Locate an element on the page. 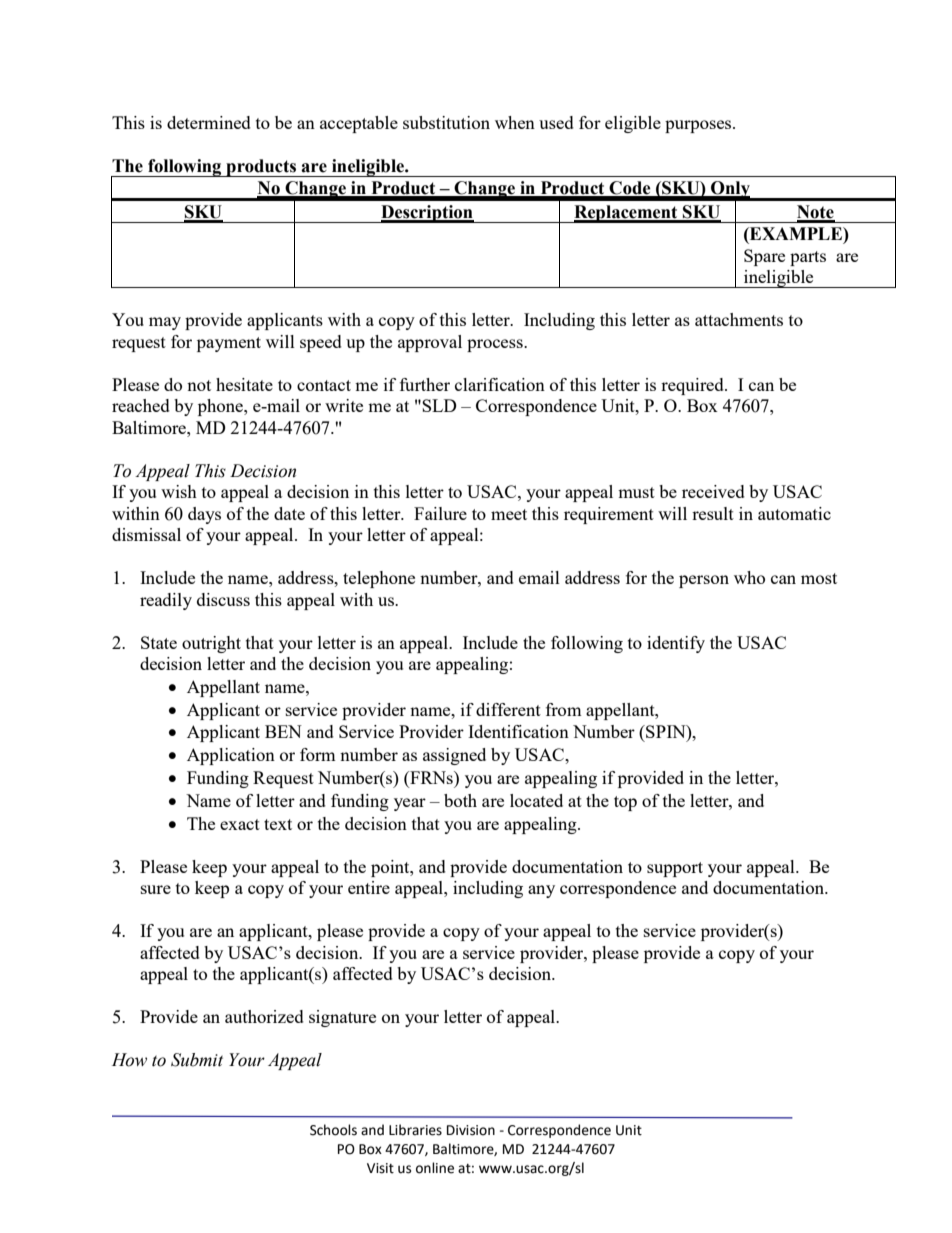  any is located at coordinates (541, 891).
